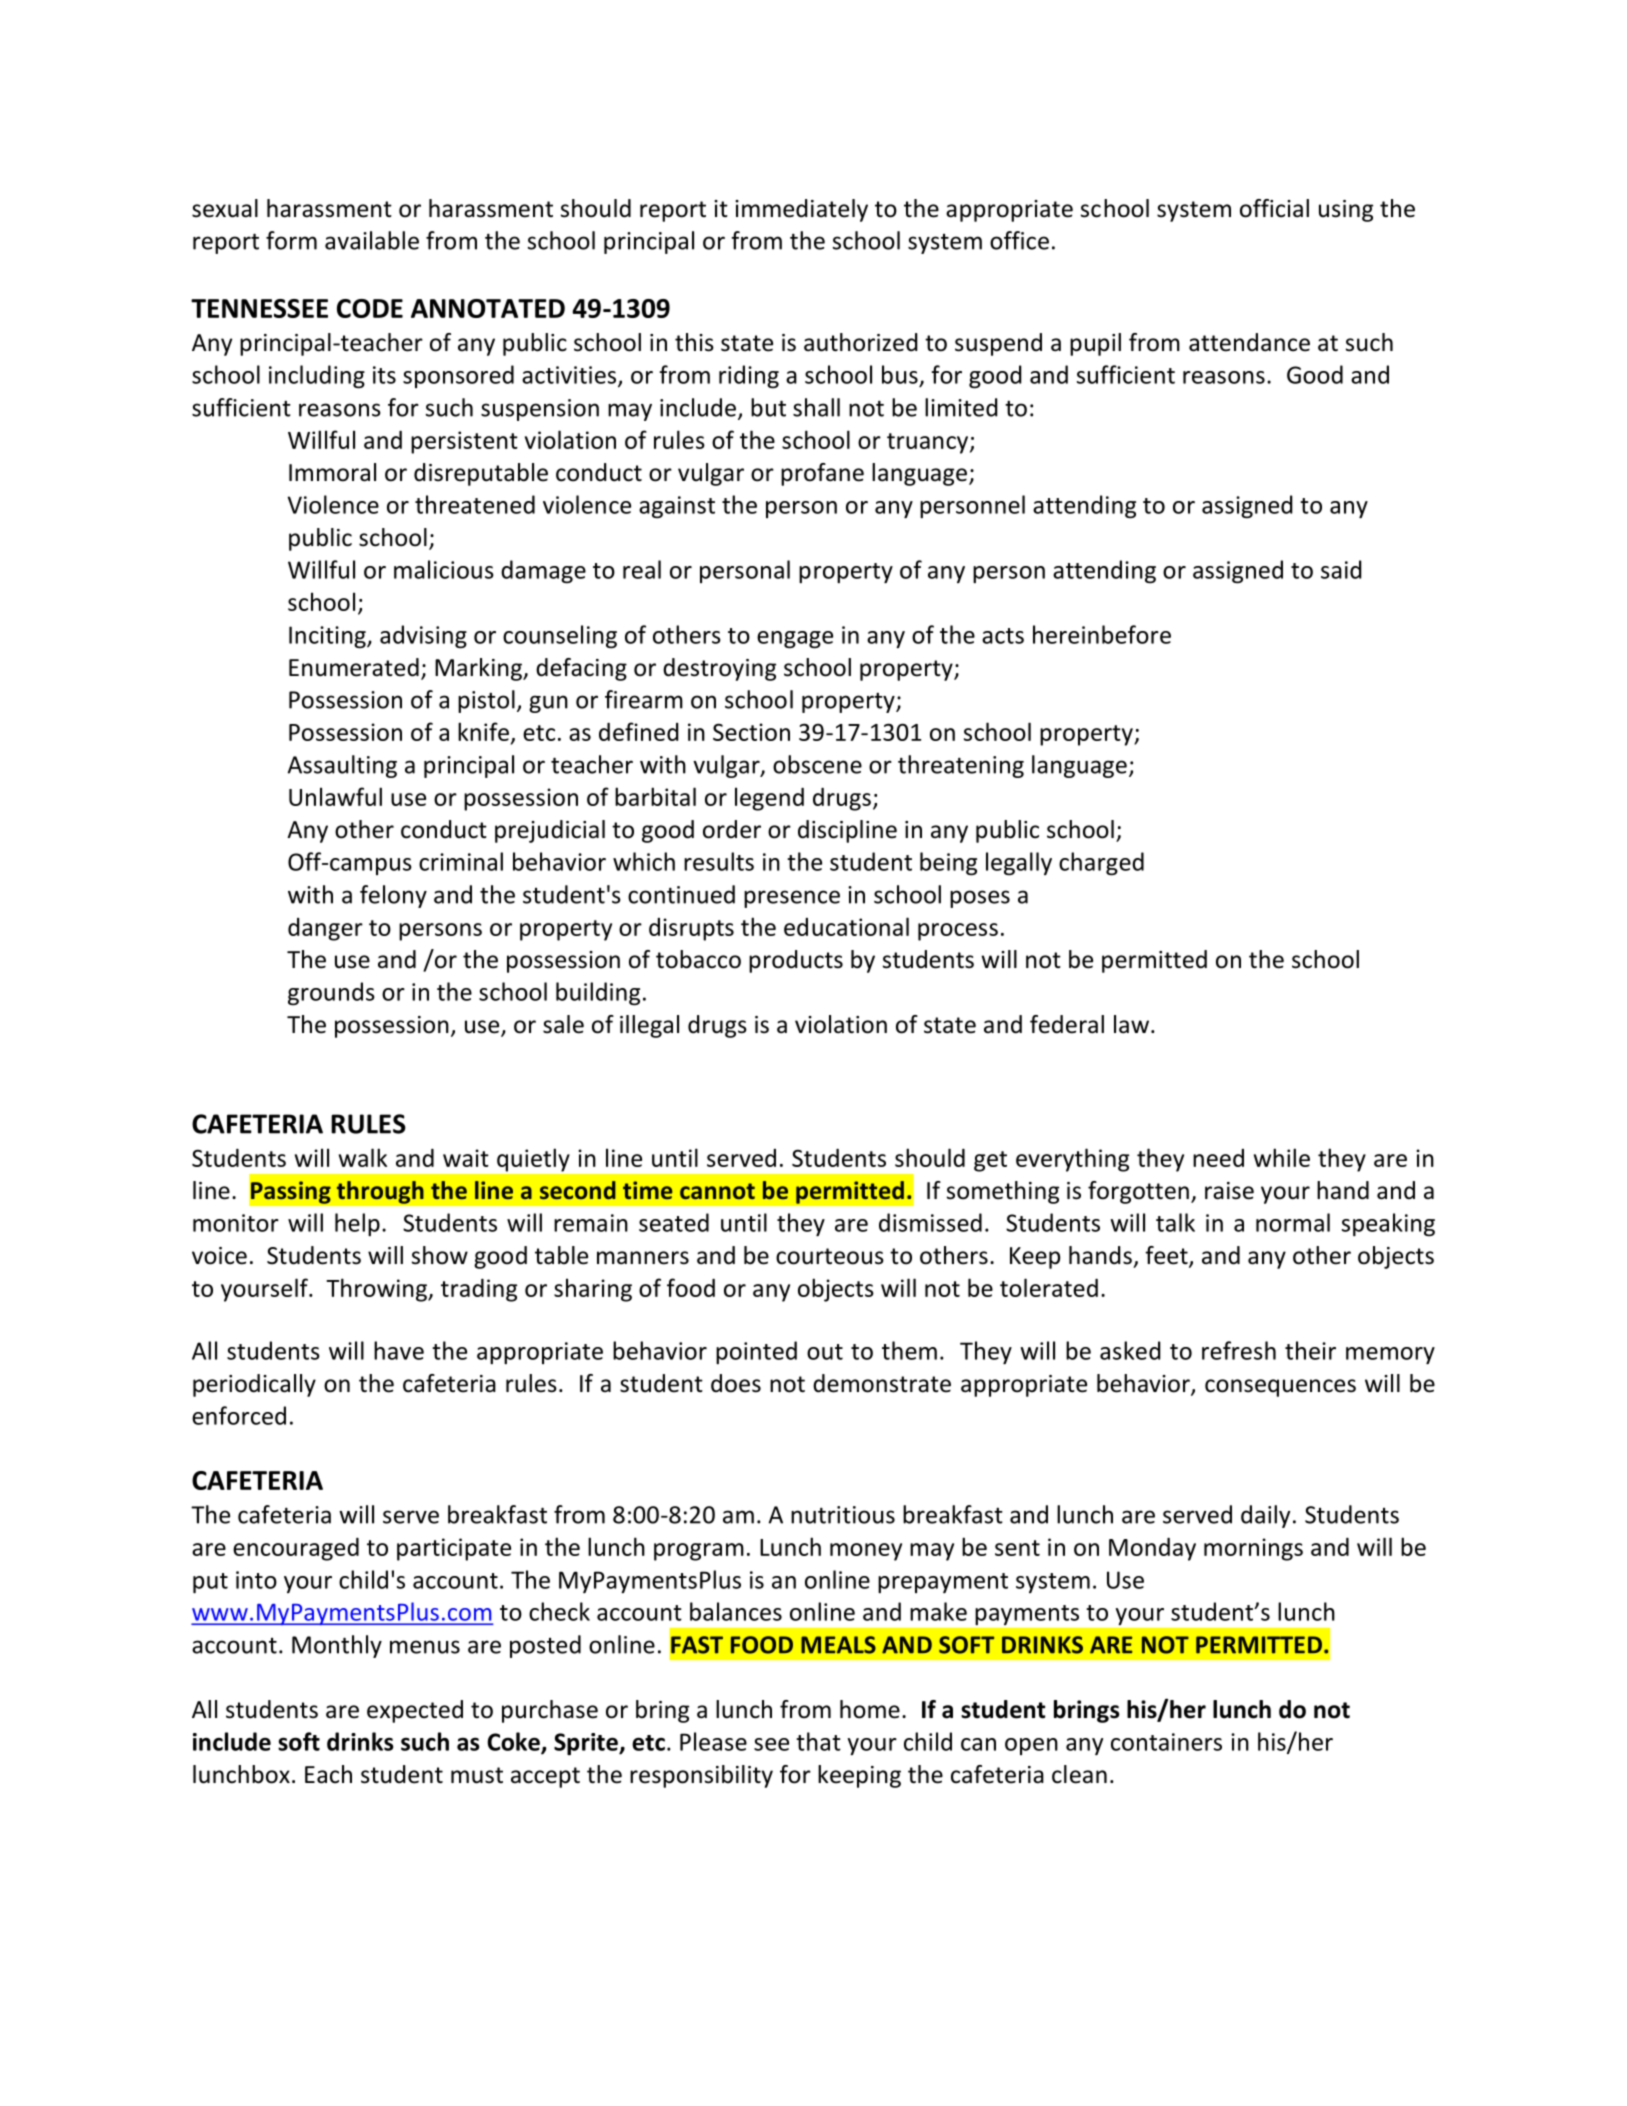  I want to click on charged, so click(1101, 864).
